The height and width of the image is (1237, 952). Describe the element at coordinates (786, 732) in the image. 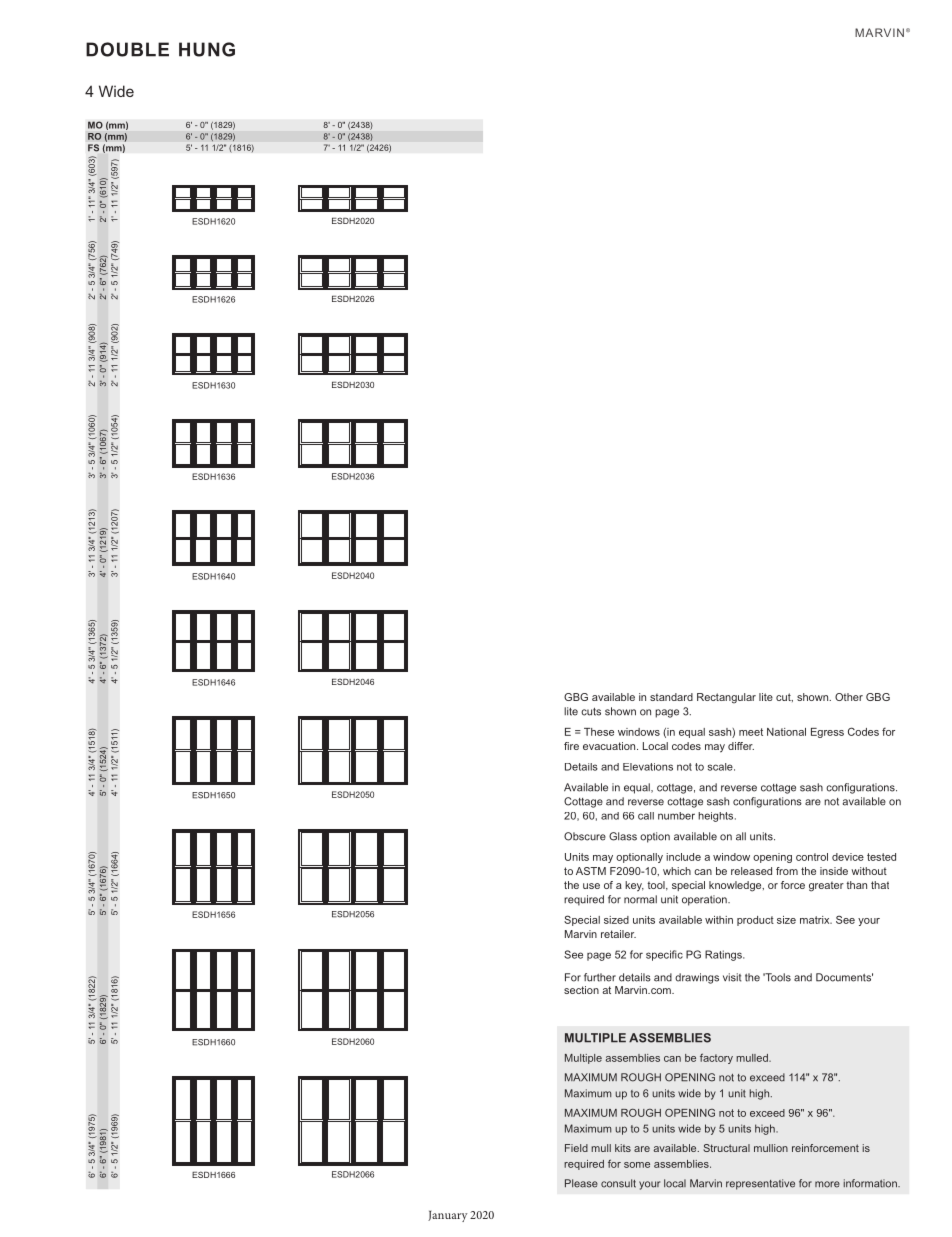

I see `National` at that location.
